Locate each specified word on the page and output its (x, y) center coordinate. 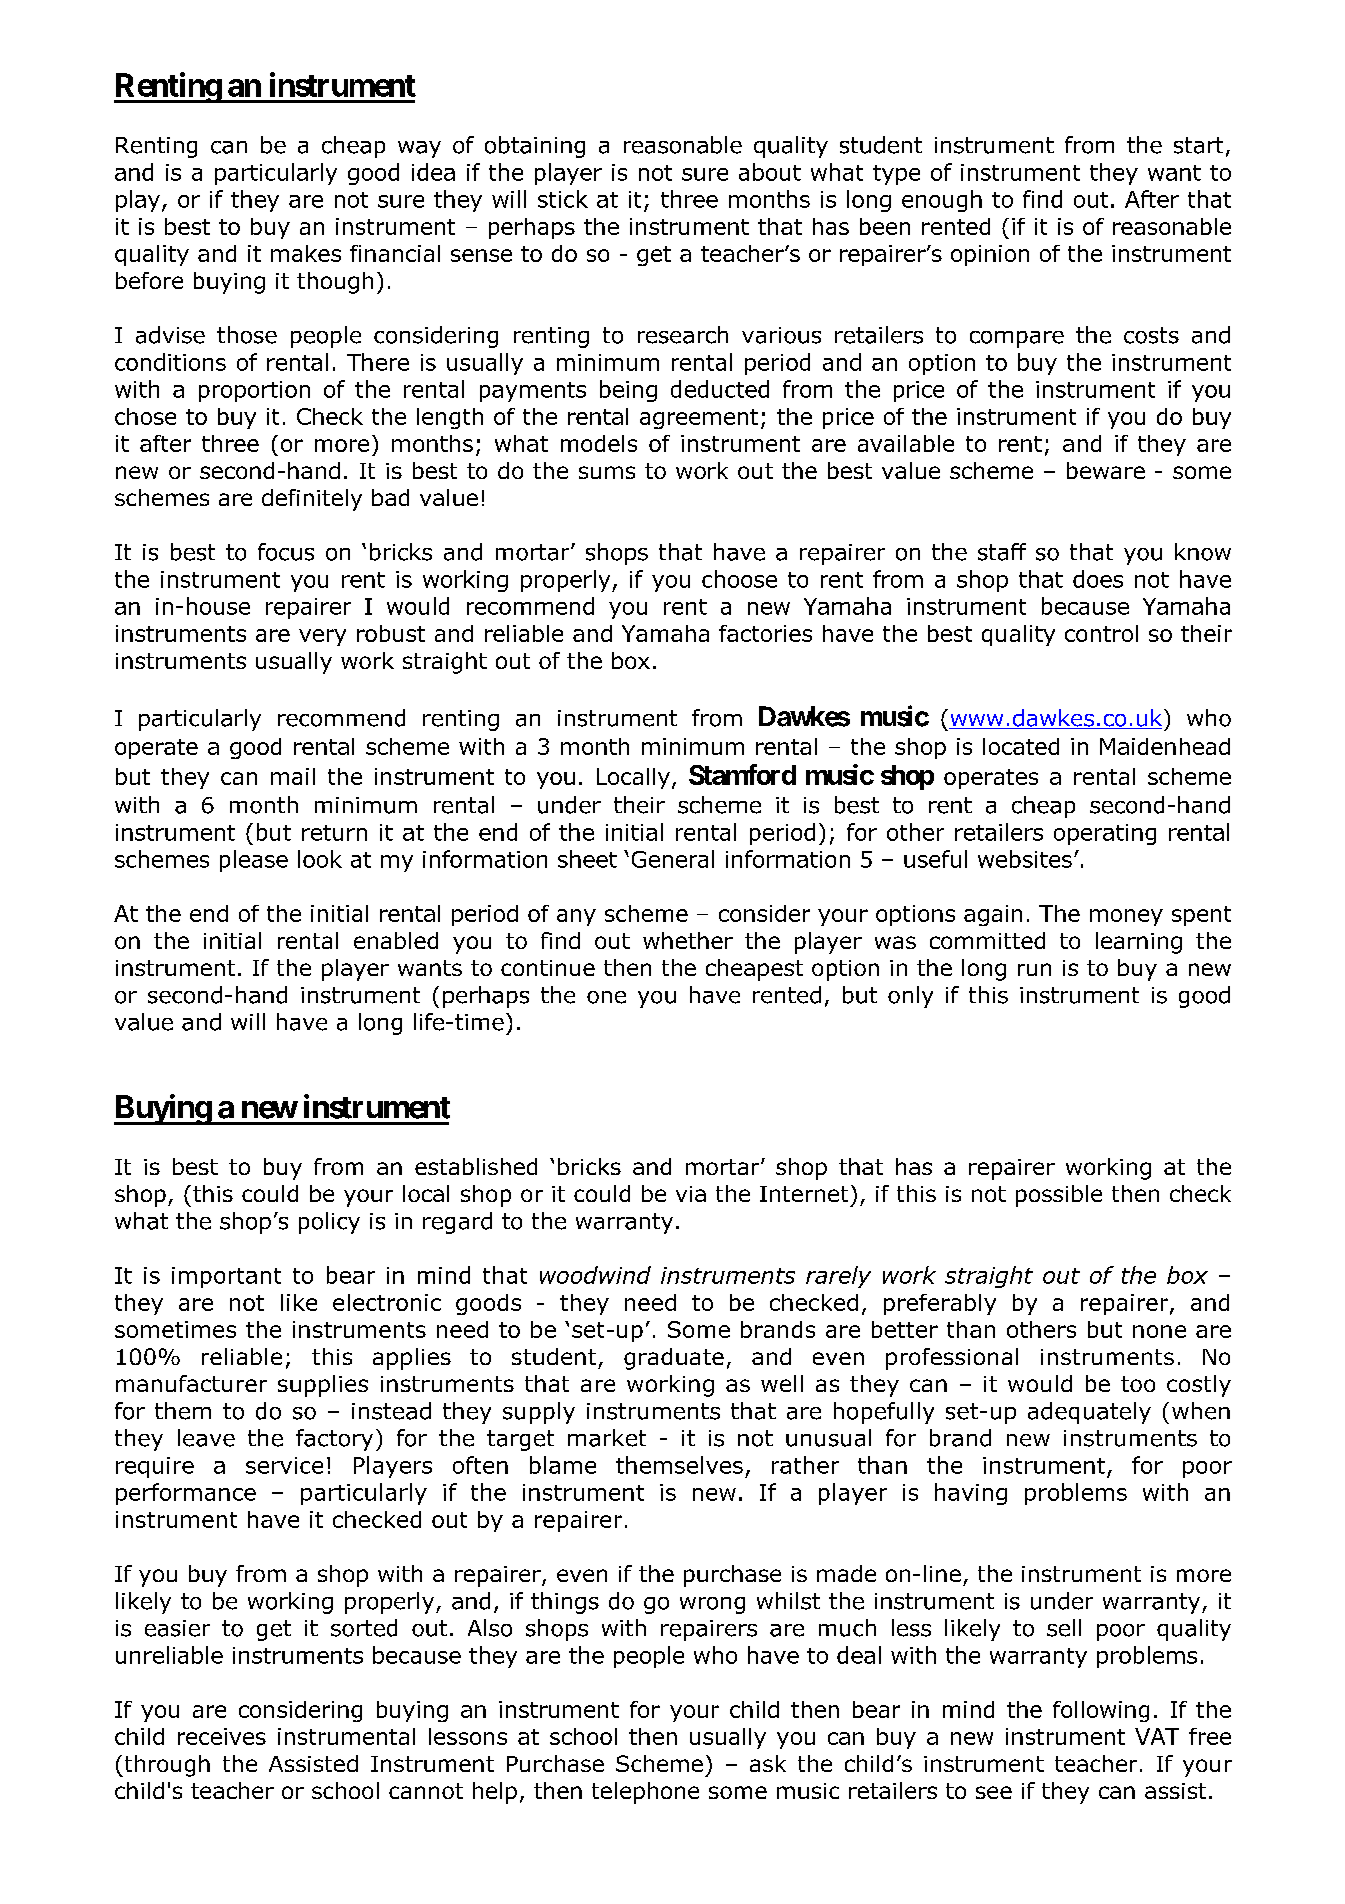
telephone (645, 1793)
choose (739, 579)
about (770, 172)
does (1098, 579)
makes (306, 253)
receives (222, 1736)
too (1138, 1384)
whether (688, 940)
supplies (323, 1386)
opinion (990, 255)
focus (286, 552)
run (1034, 969)
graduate (674, 1359)
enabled (396, 940)
